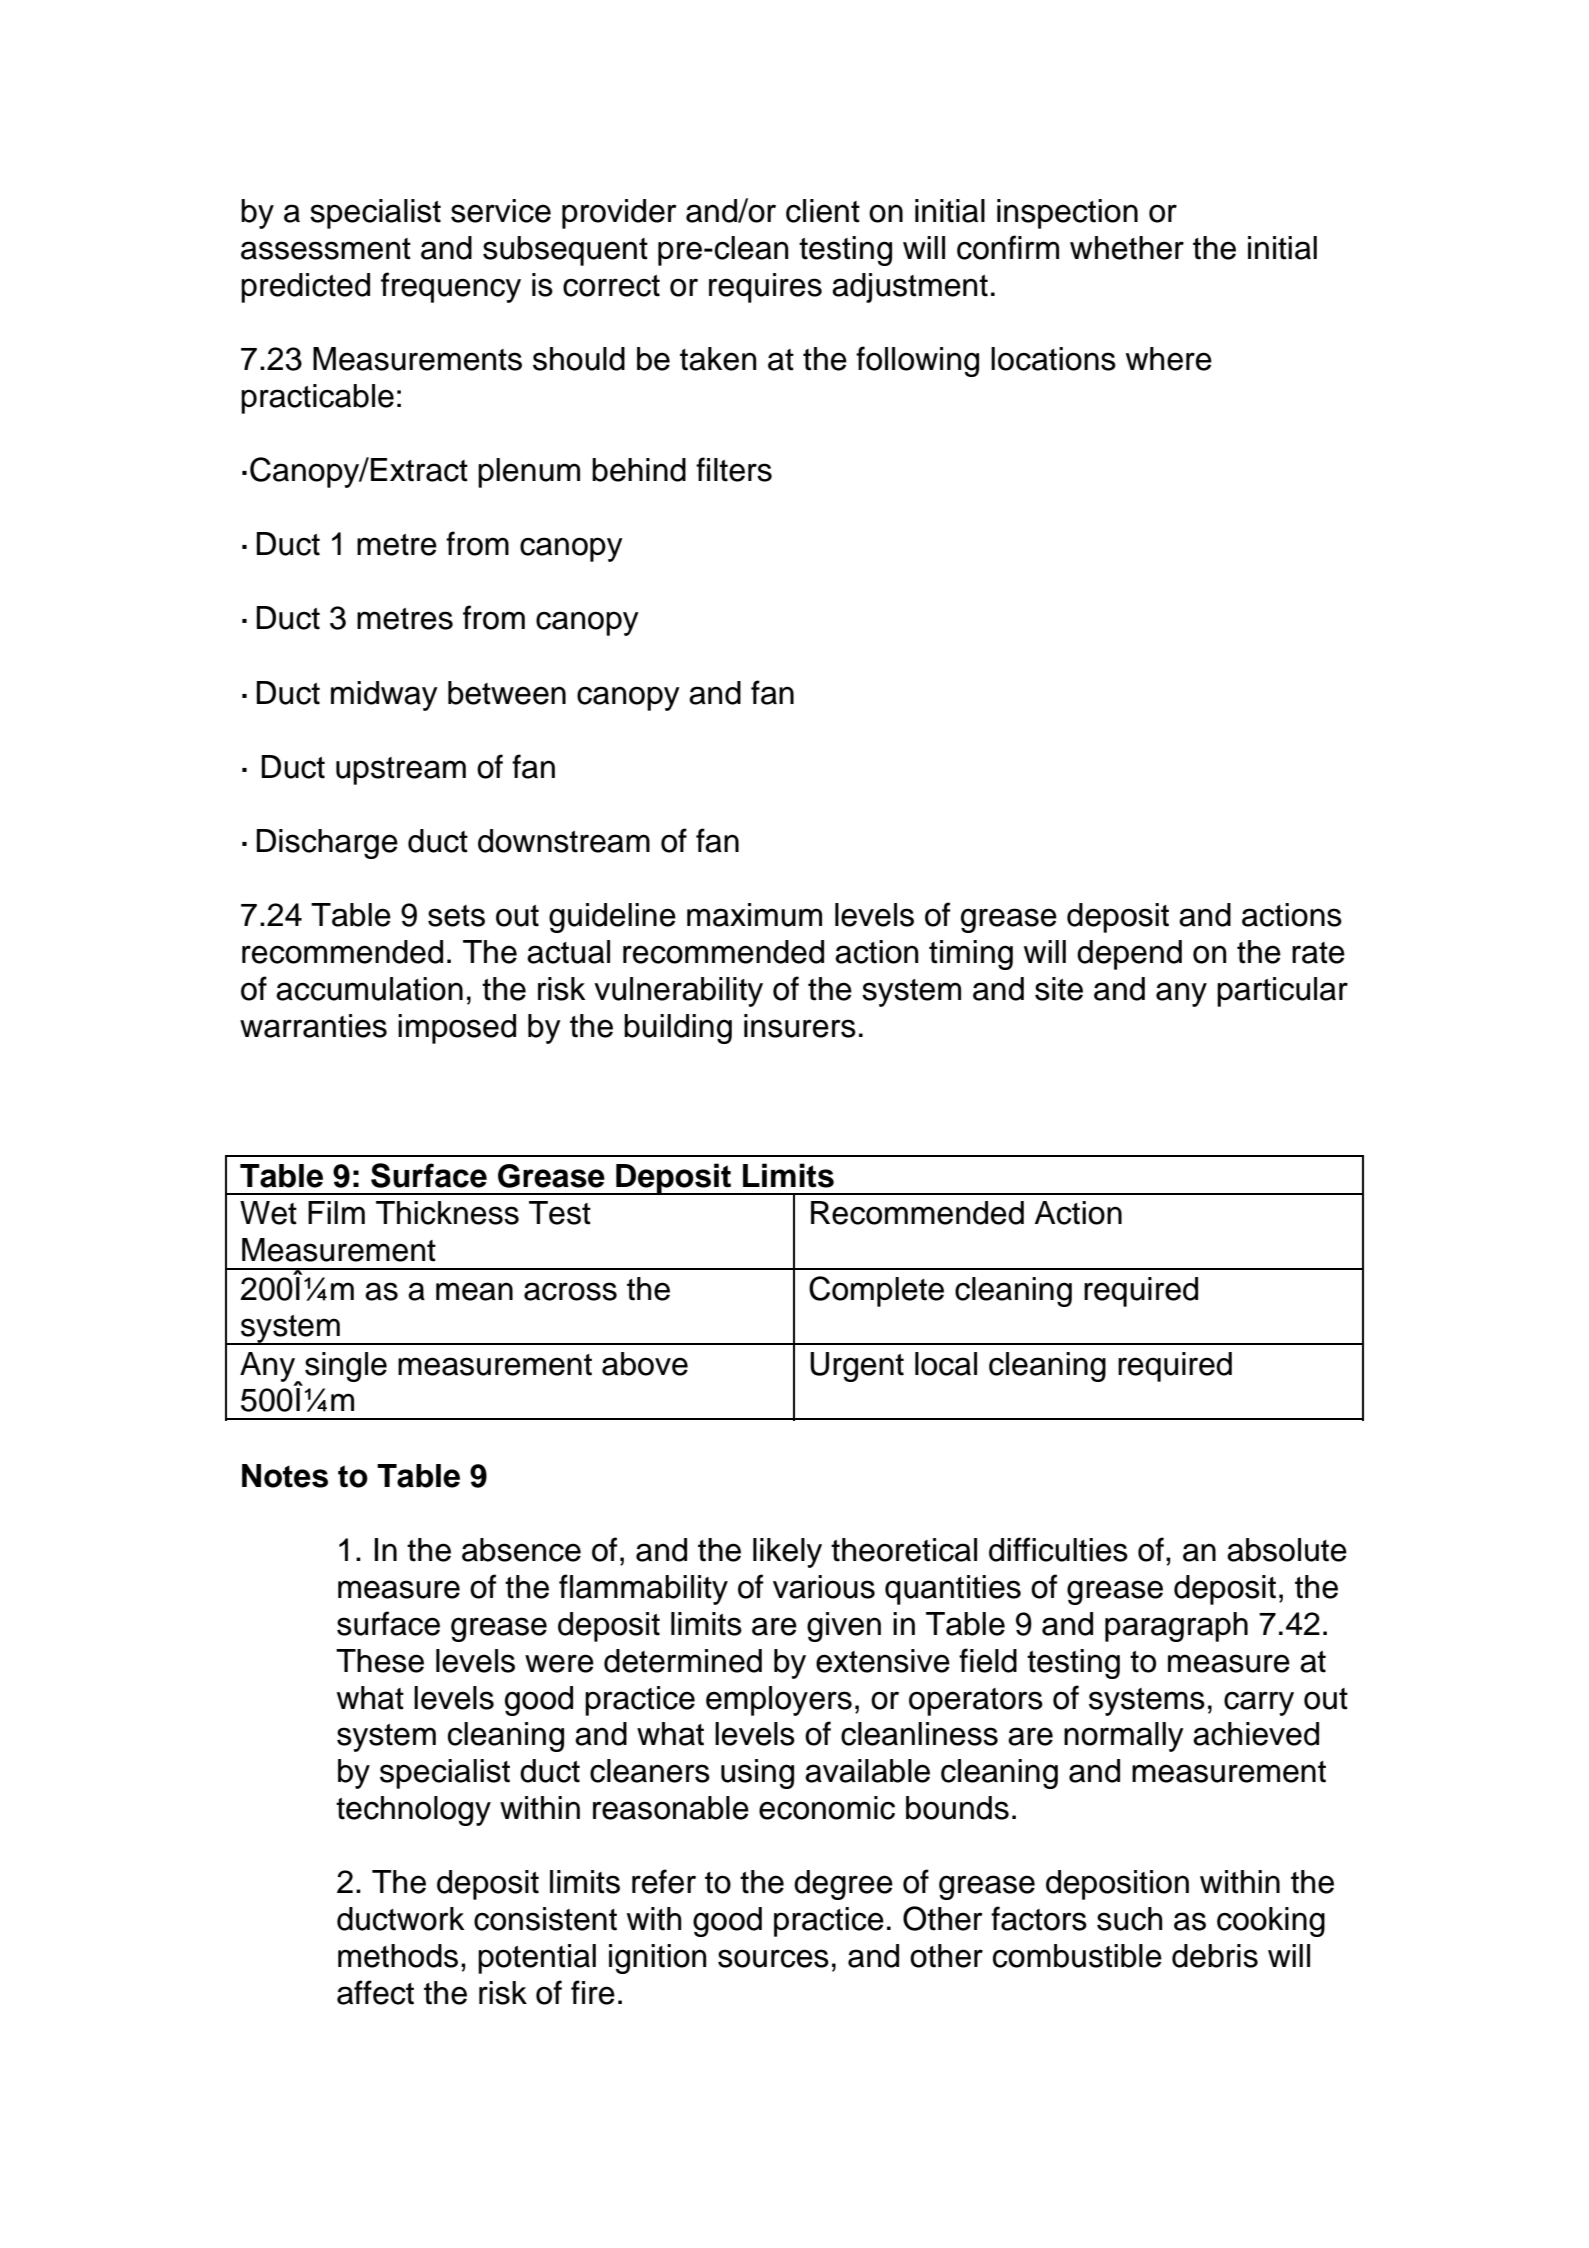 The width and height of the screenshot is (1589, 2248). What do you see at coordinates (765, 288) in the screenshot?
I see `requires` at bounding box center [765, 288].
